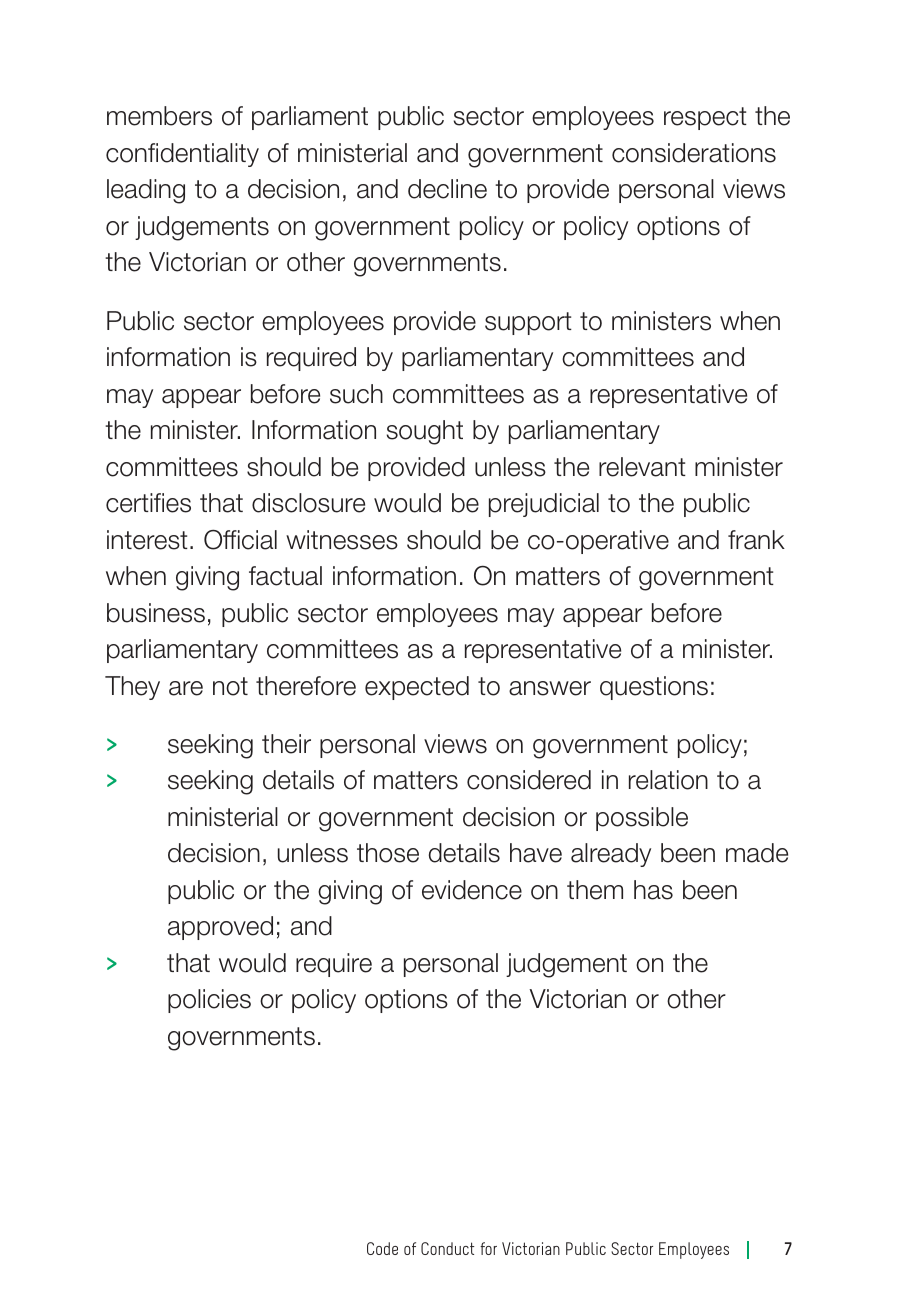 This page has height=1303, width=924. What do you see at coordinates (186, 688) in the page?
I see `are` at bounding box center [186, 688].
